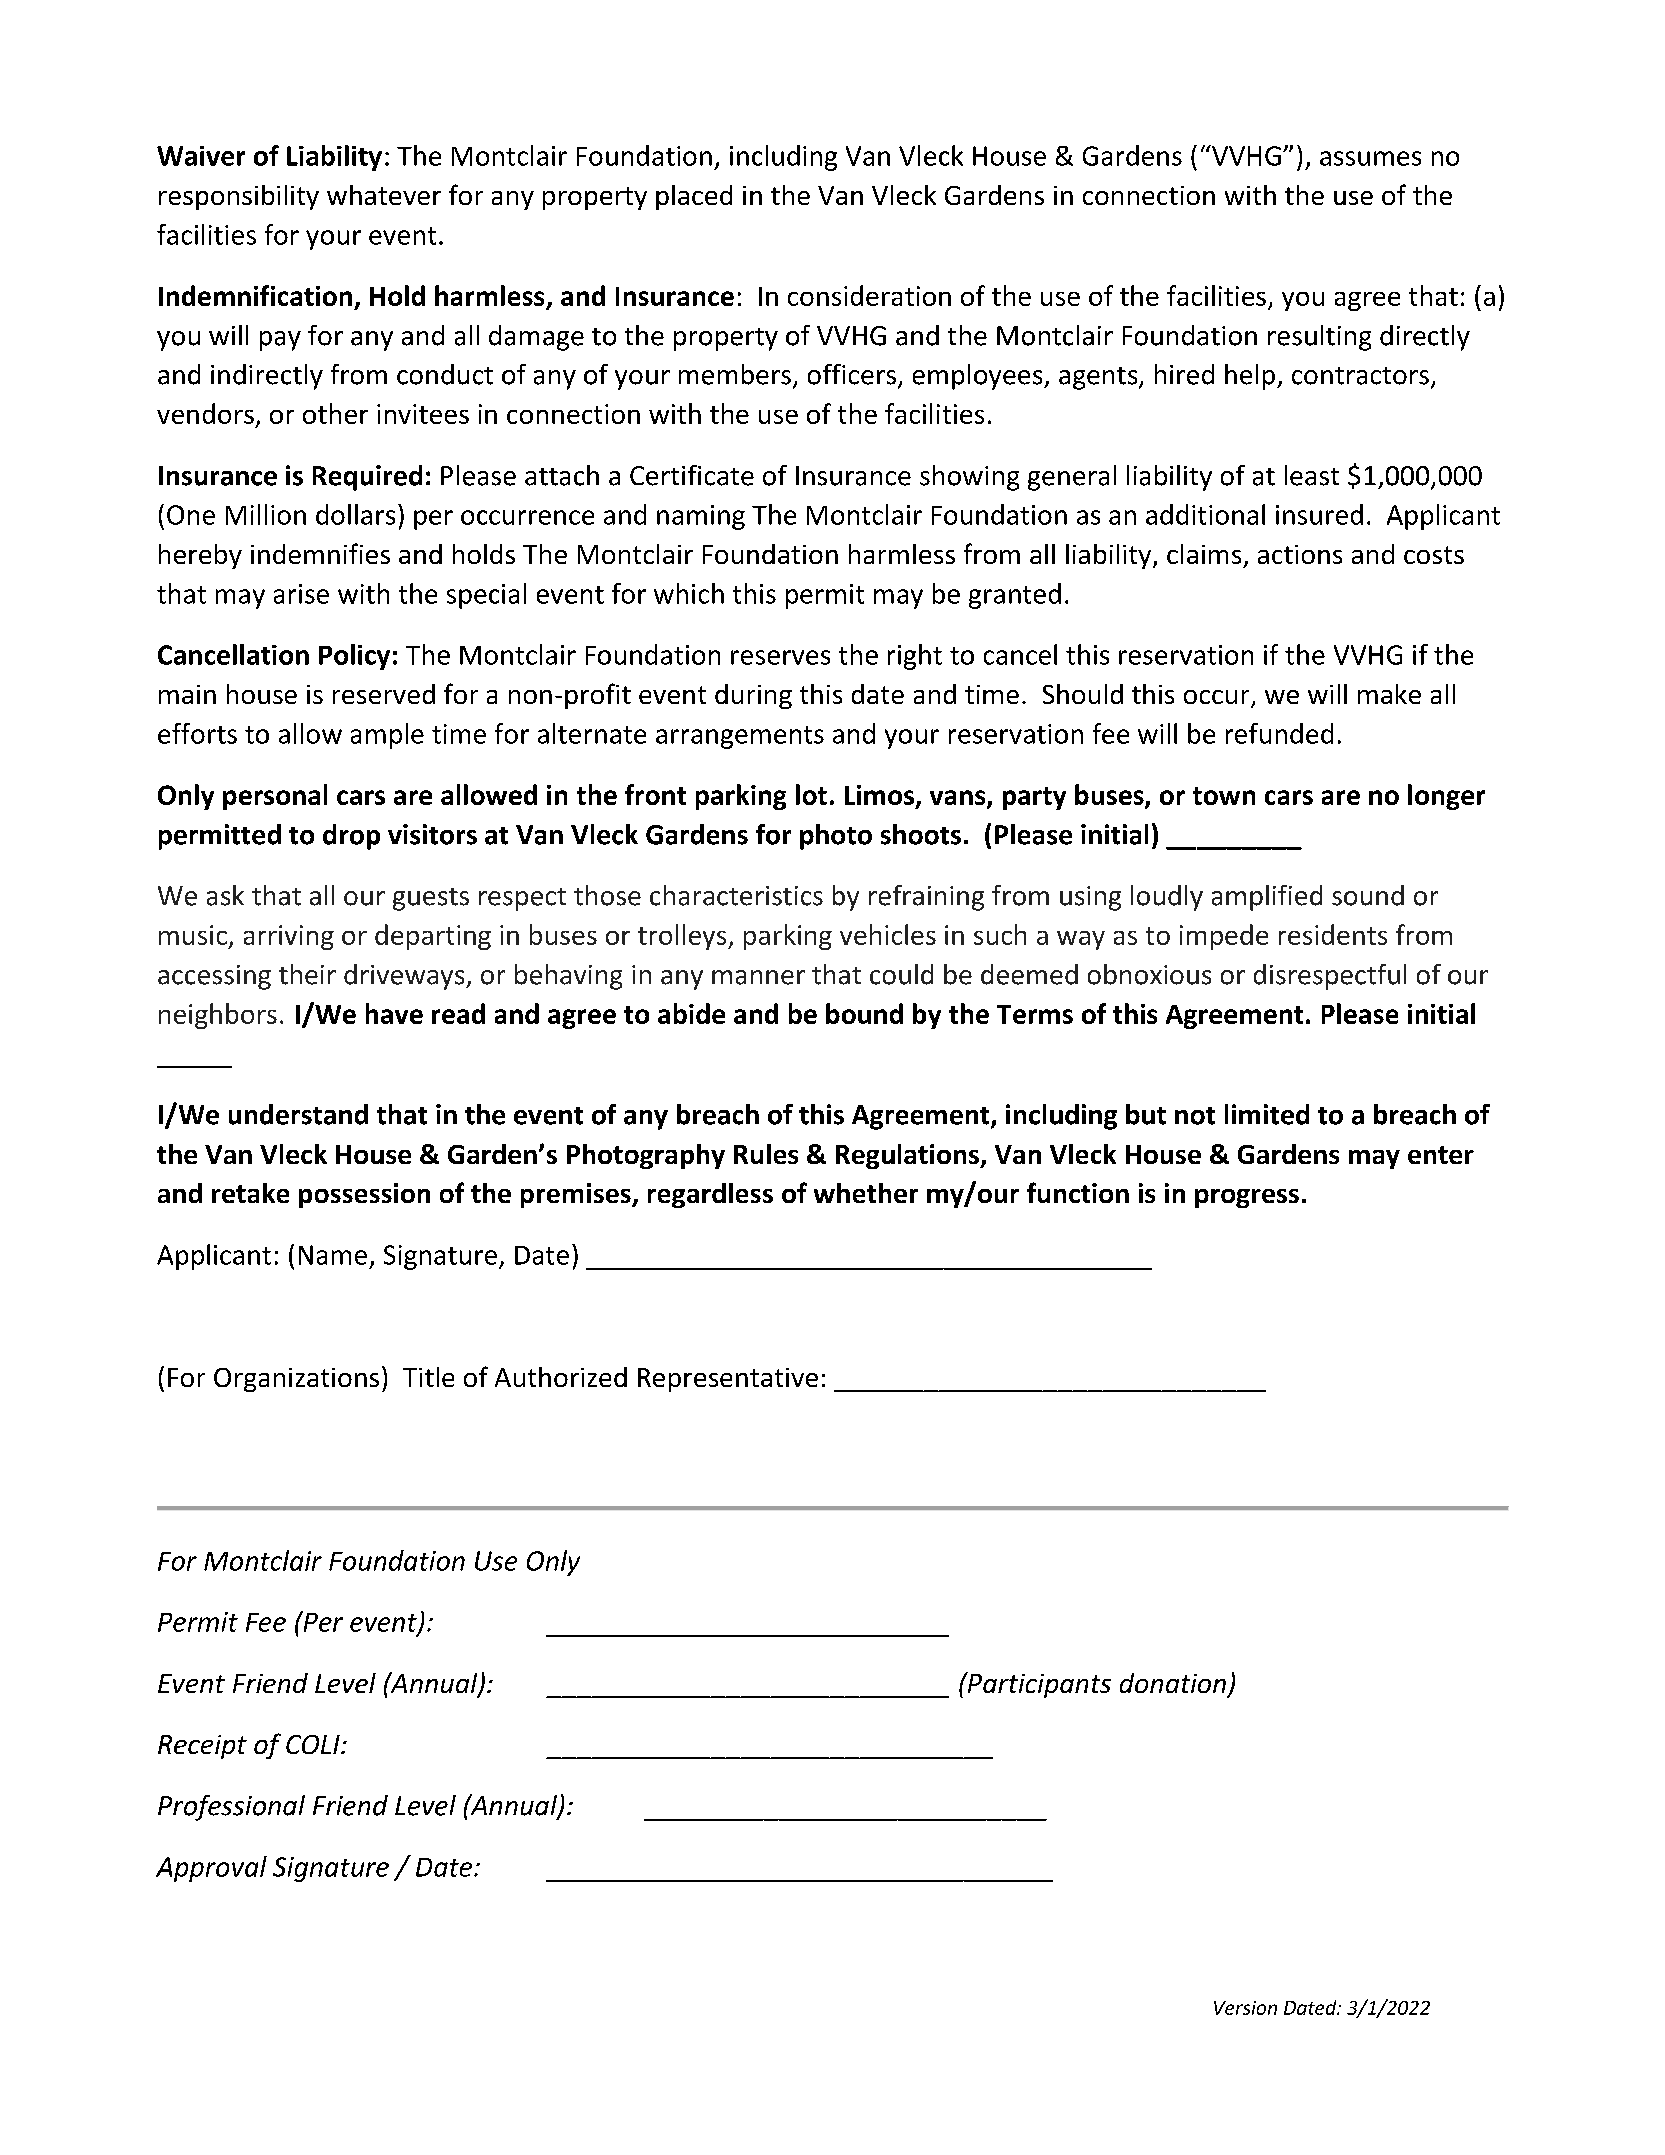  Describe the element at coordinates (864, 1013) in the document. I see `bound` at that location.
